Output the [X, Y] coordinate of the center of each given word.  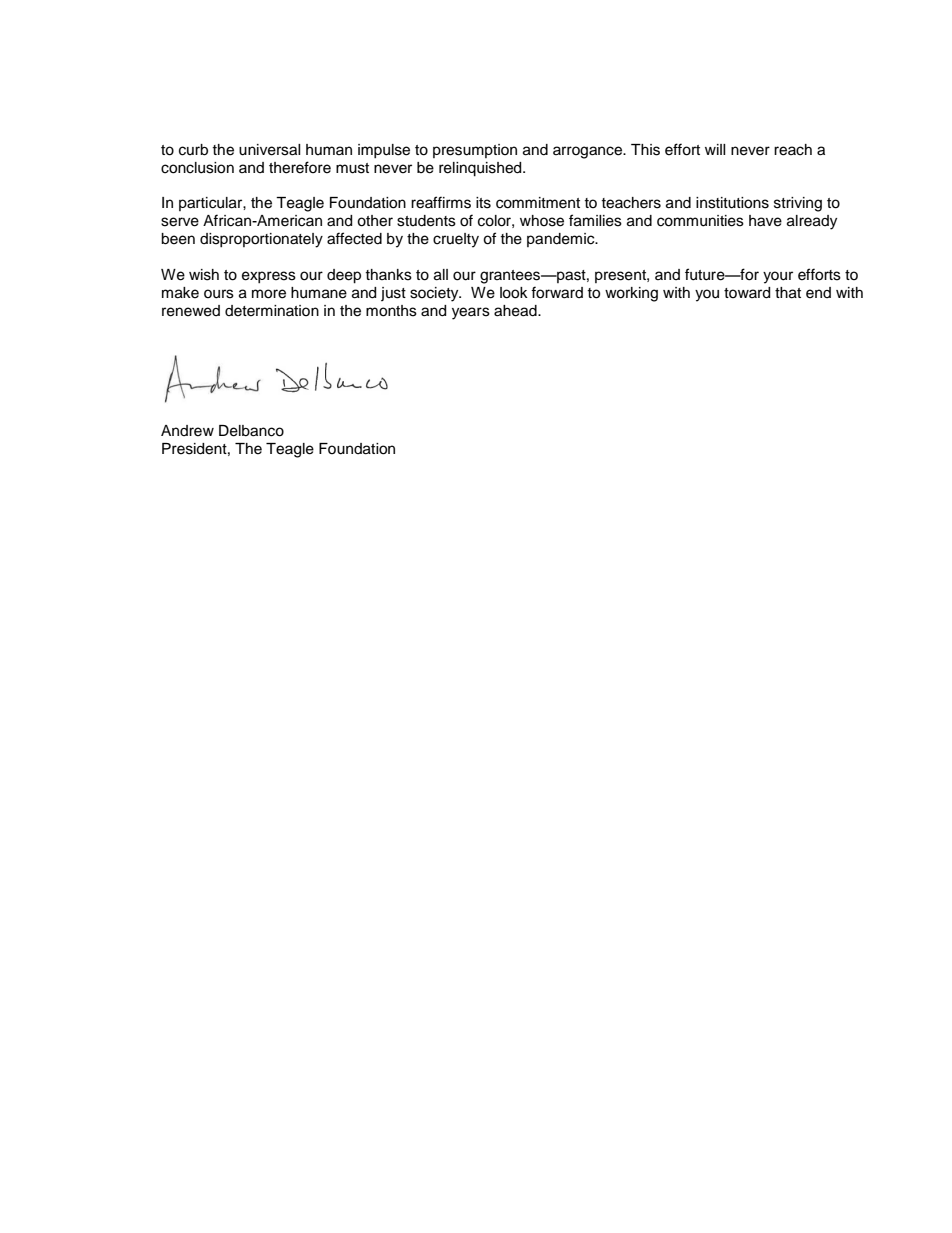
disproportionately [261, 240]
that [788, 293]
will [715, 149]
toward [747, 293]
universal [270, 150]
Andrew [187, 431]
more [269, 294]
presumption [475, 151]
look [514, 293]
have [765, 221]
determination [272, 311]
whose [542, 221]
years [471, 313]
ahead [516, 311]
